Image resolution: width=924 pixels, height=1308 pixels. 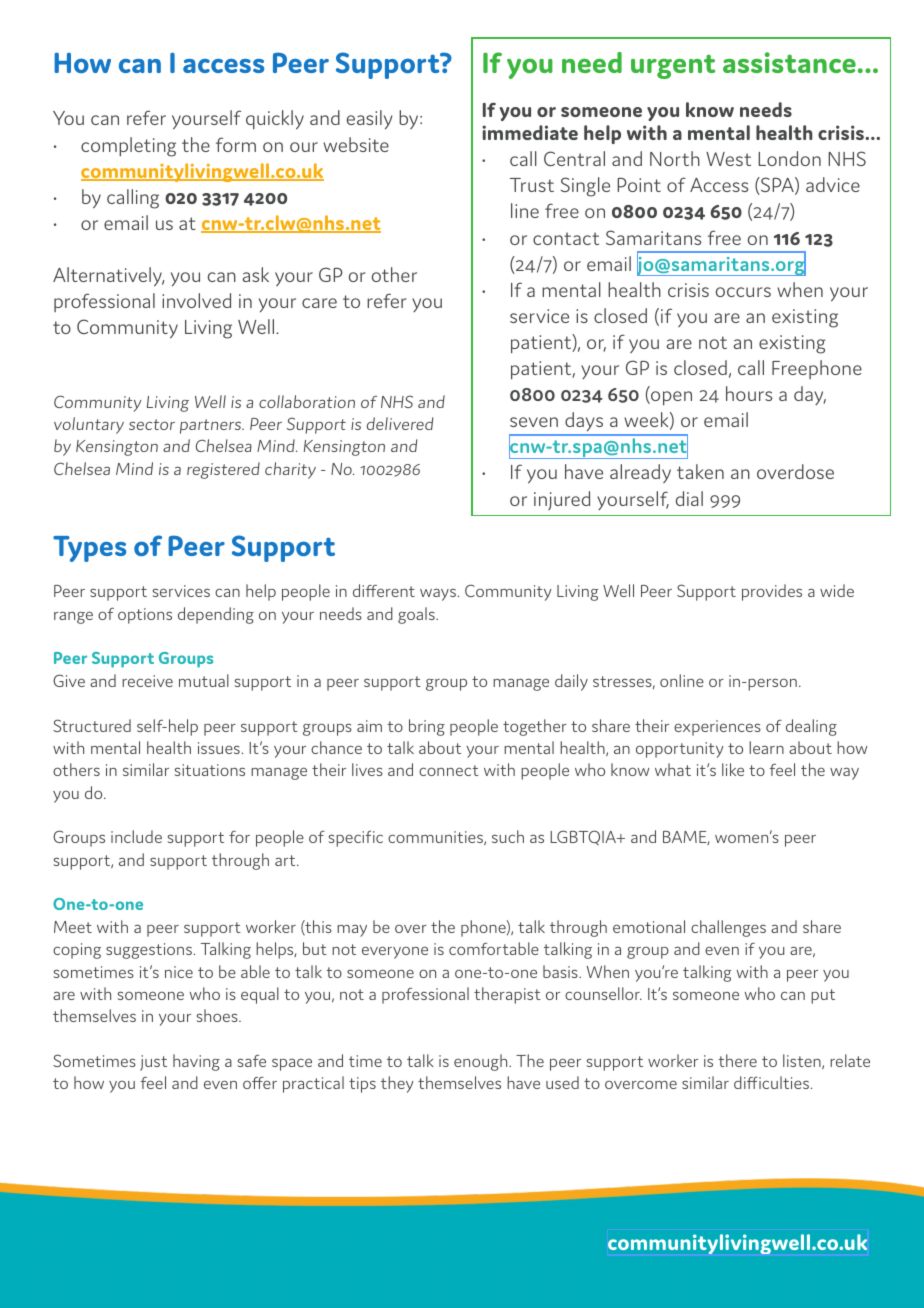 What do you see at coordinates (737, 1060) in the screenshot?
I see `there` at bounding box center [737, 1060].
